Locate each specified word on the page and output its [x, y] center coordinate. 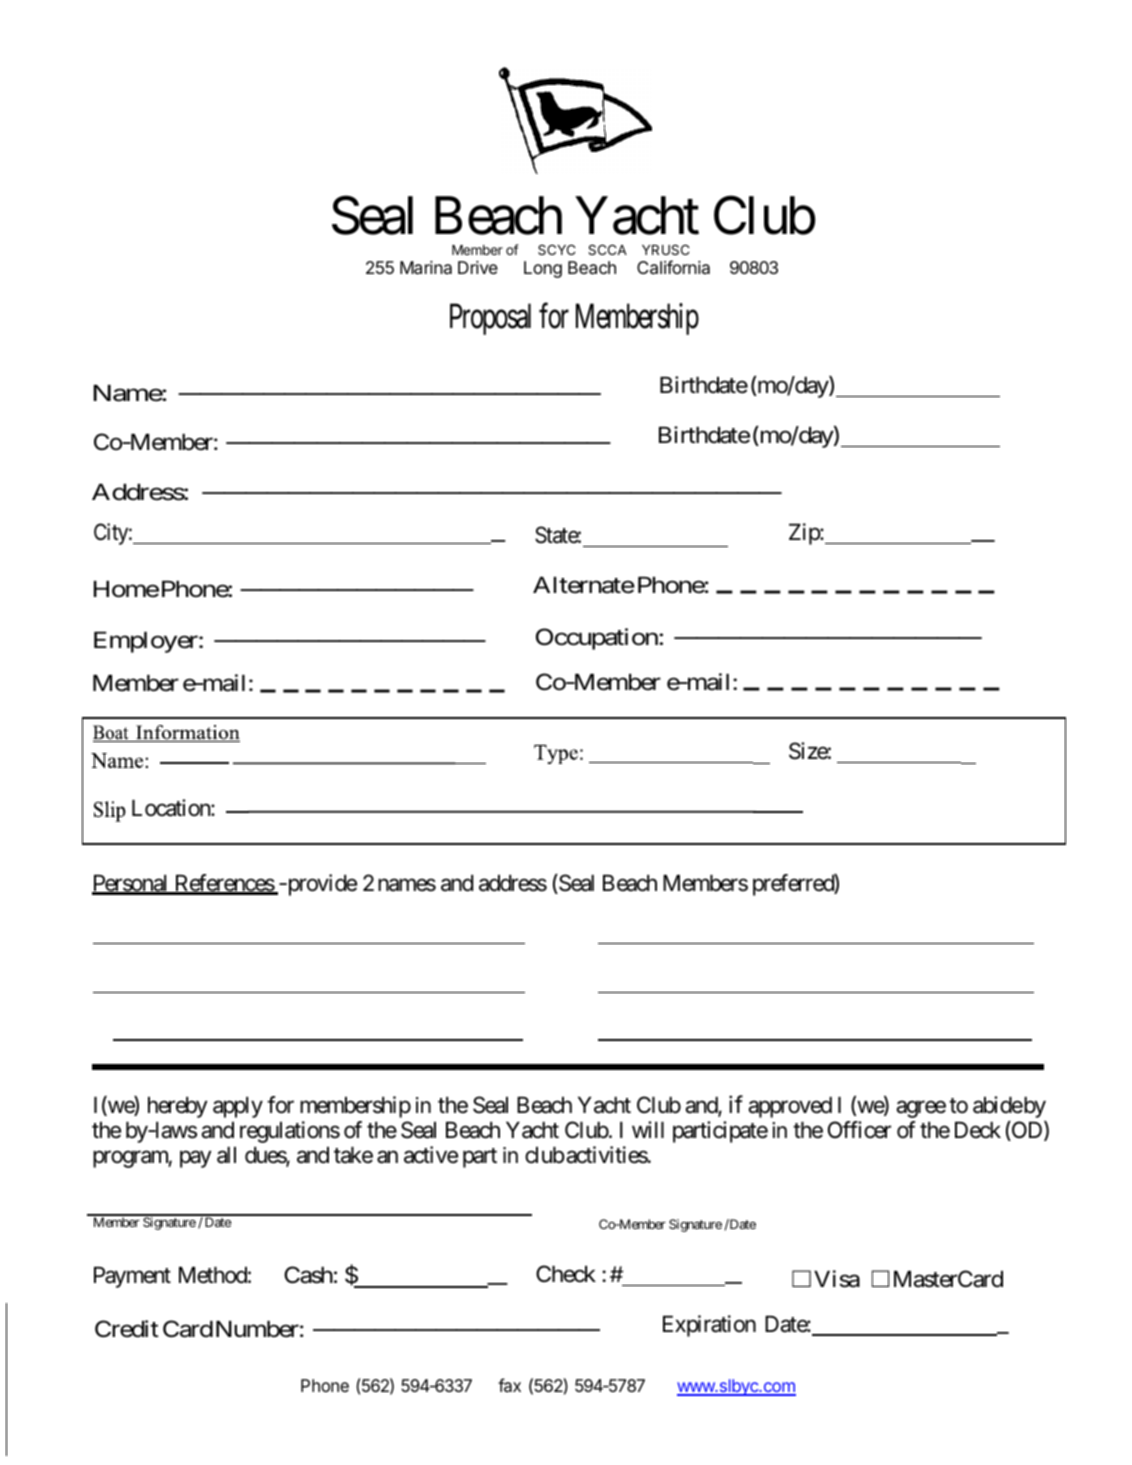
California [673, 267]
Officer [859, 1130]
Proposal [490, 319]
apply [238, 1107]
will [648, 1129]
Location [172, 808]
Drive [478, 267]
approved [790, 1107]
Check [566, 1274]
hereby [177, 1107]
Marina [426, 268]
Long [543, 269]
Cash [308, 1275]
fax [509, 1385]
